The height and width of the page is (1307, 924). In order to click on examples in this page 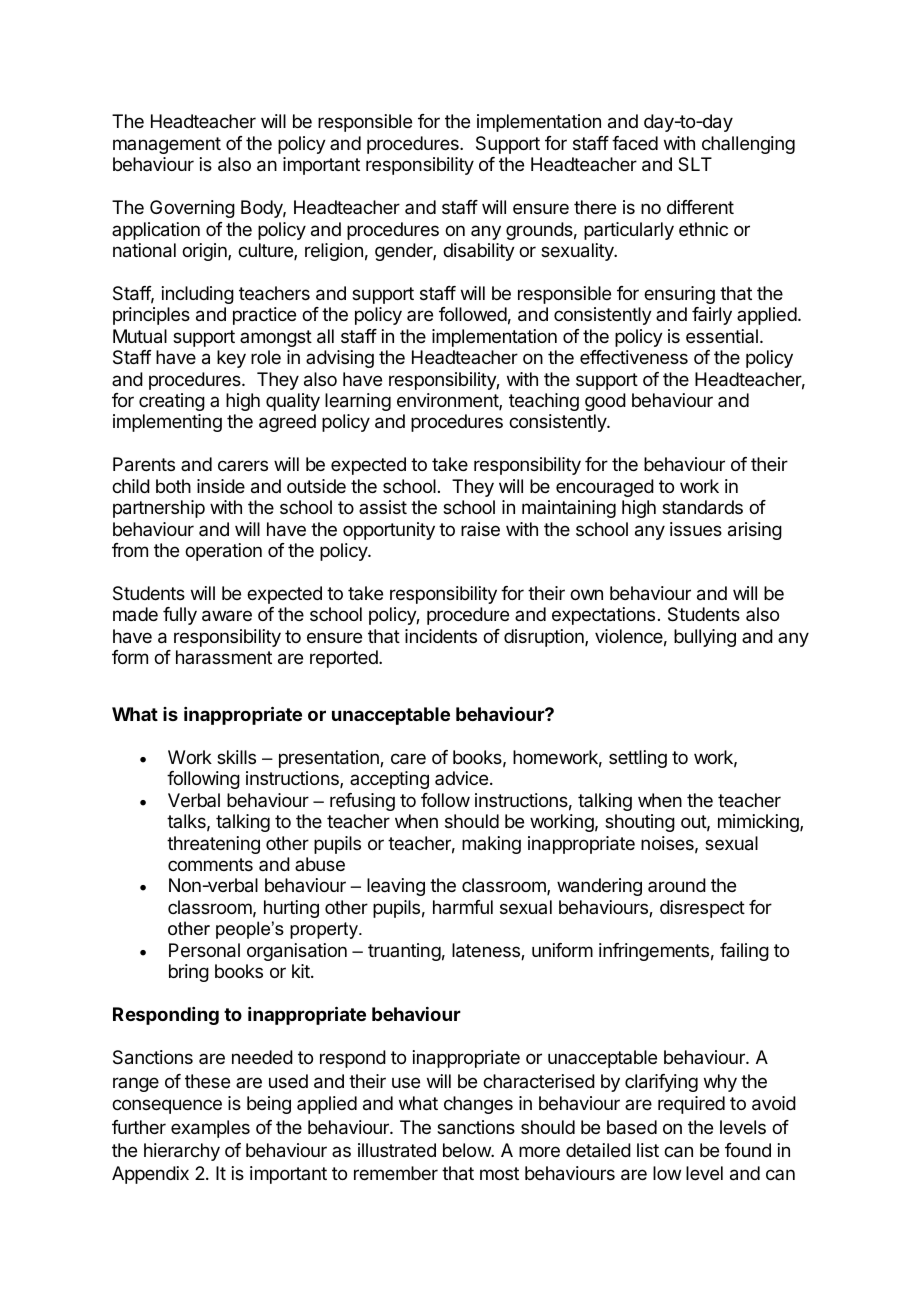, I will do `click(210, 1129)`.
